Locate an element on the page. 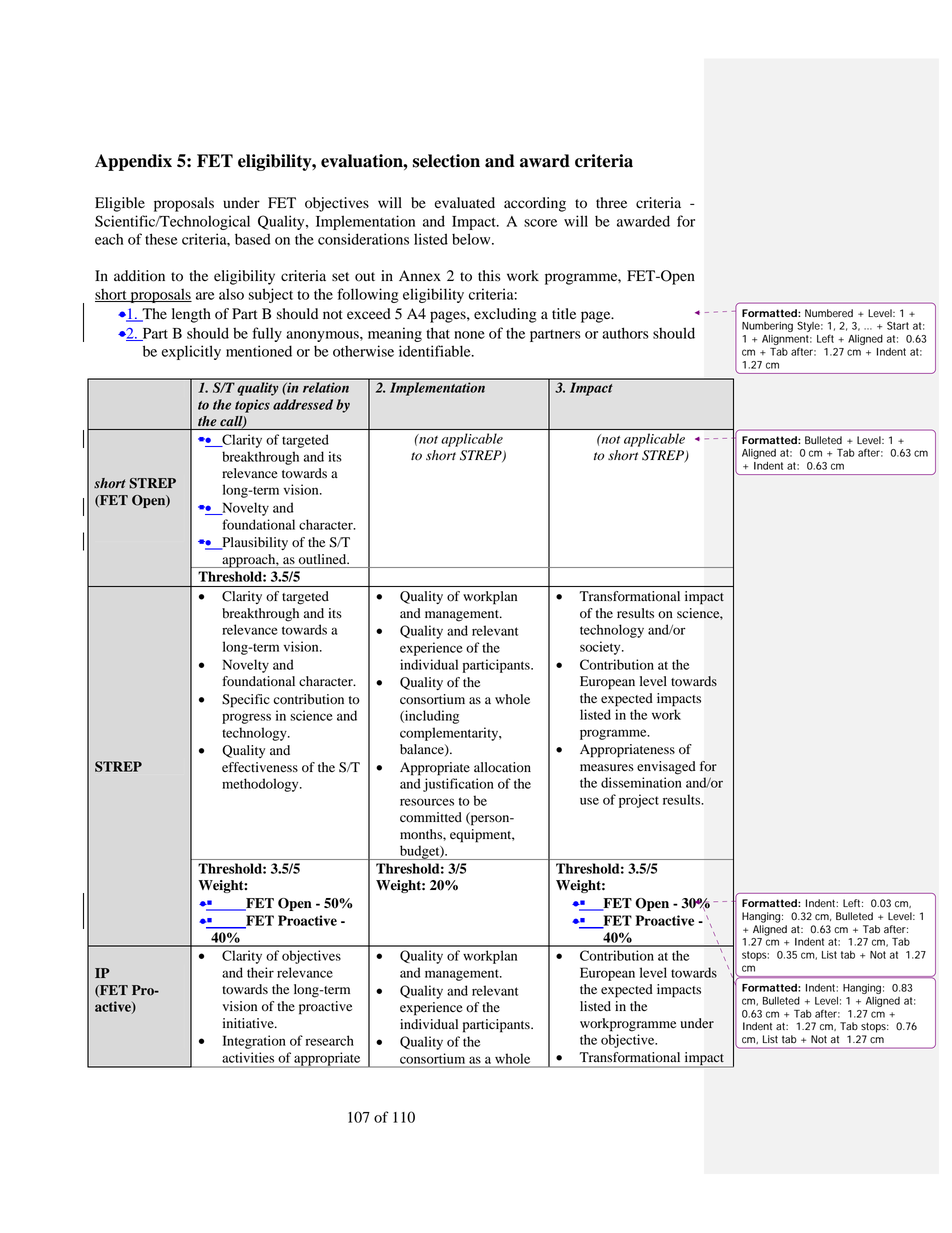 The image size is (952, 1233). Plausibility is located at coordinates (254, 543).
